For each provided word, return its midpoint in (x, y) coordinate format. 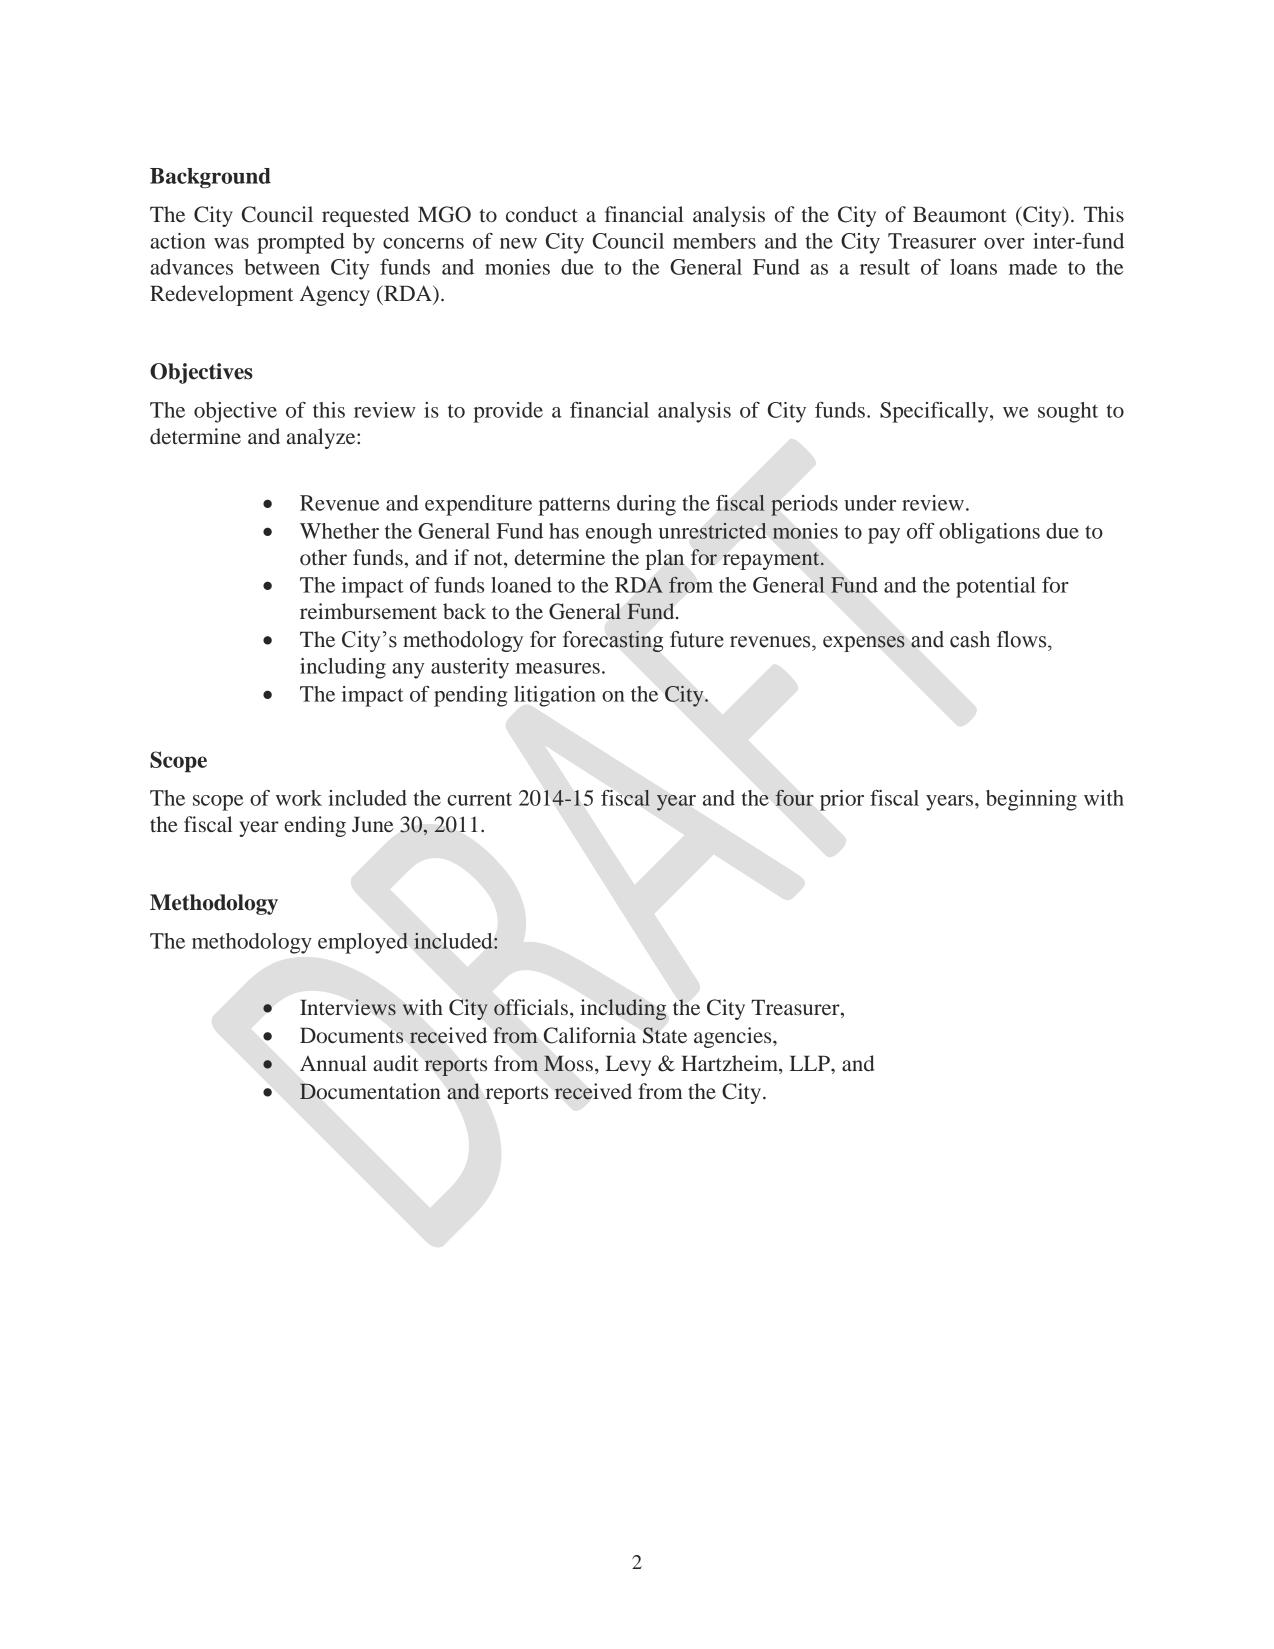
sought (1068, 412)
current (479, 799)
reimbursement (368, 611)
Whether (339, 531)
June (372, 824)
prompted (301, 243)
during (646, 505)
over (1004, 243)
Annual (333, 1063)
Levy (628, 1065)
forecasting (613, 641)
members (714, 241)
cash (970, 639)
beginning (1031, 800)
